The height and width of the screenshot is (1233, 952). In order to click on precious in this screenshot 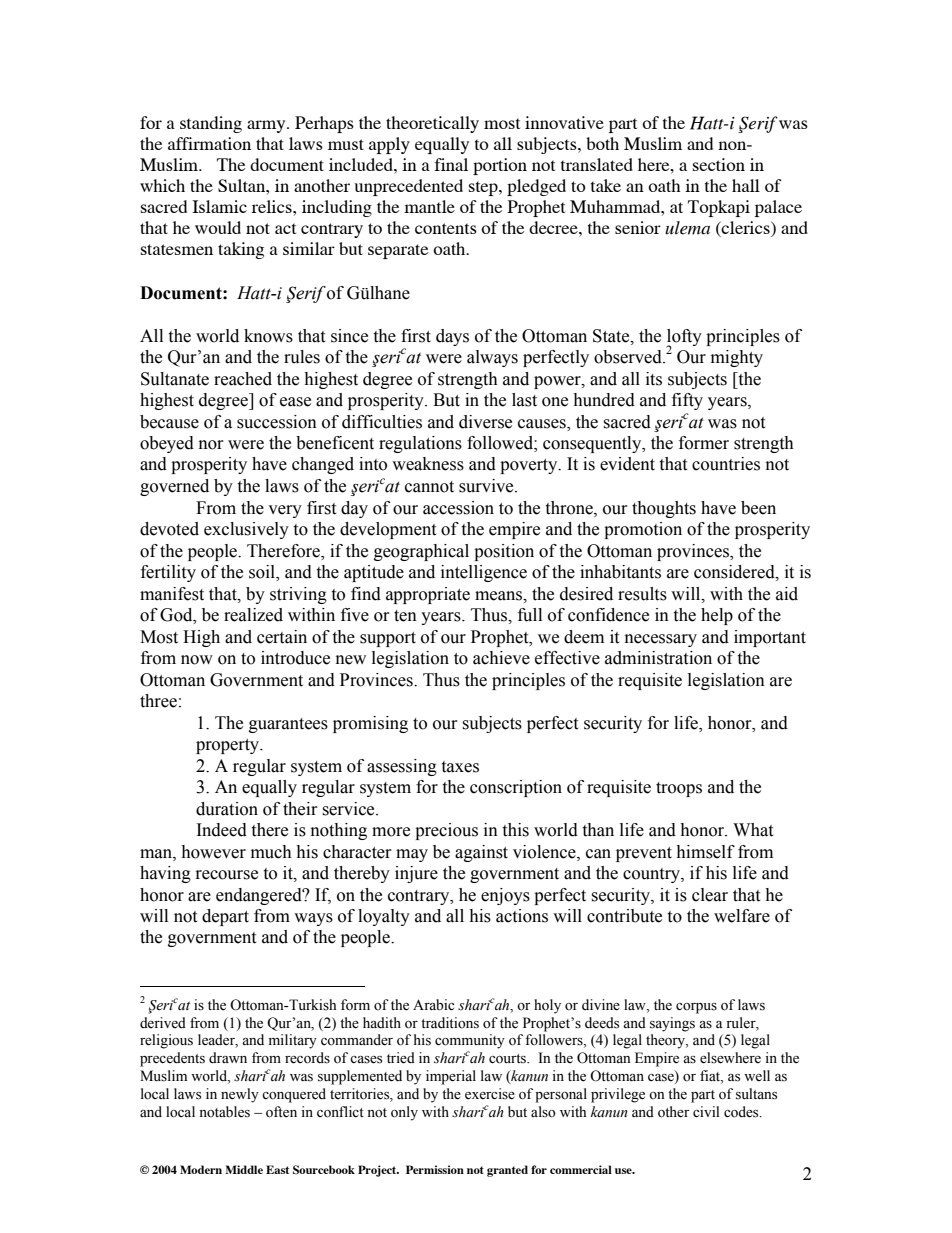, I will do `click(446, 831)`.
